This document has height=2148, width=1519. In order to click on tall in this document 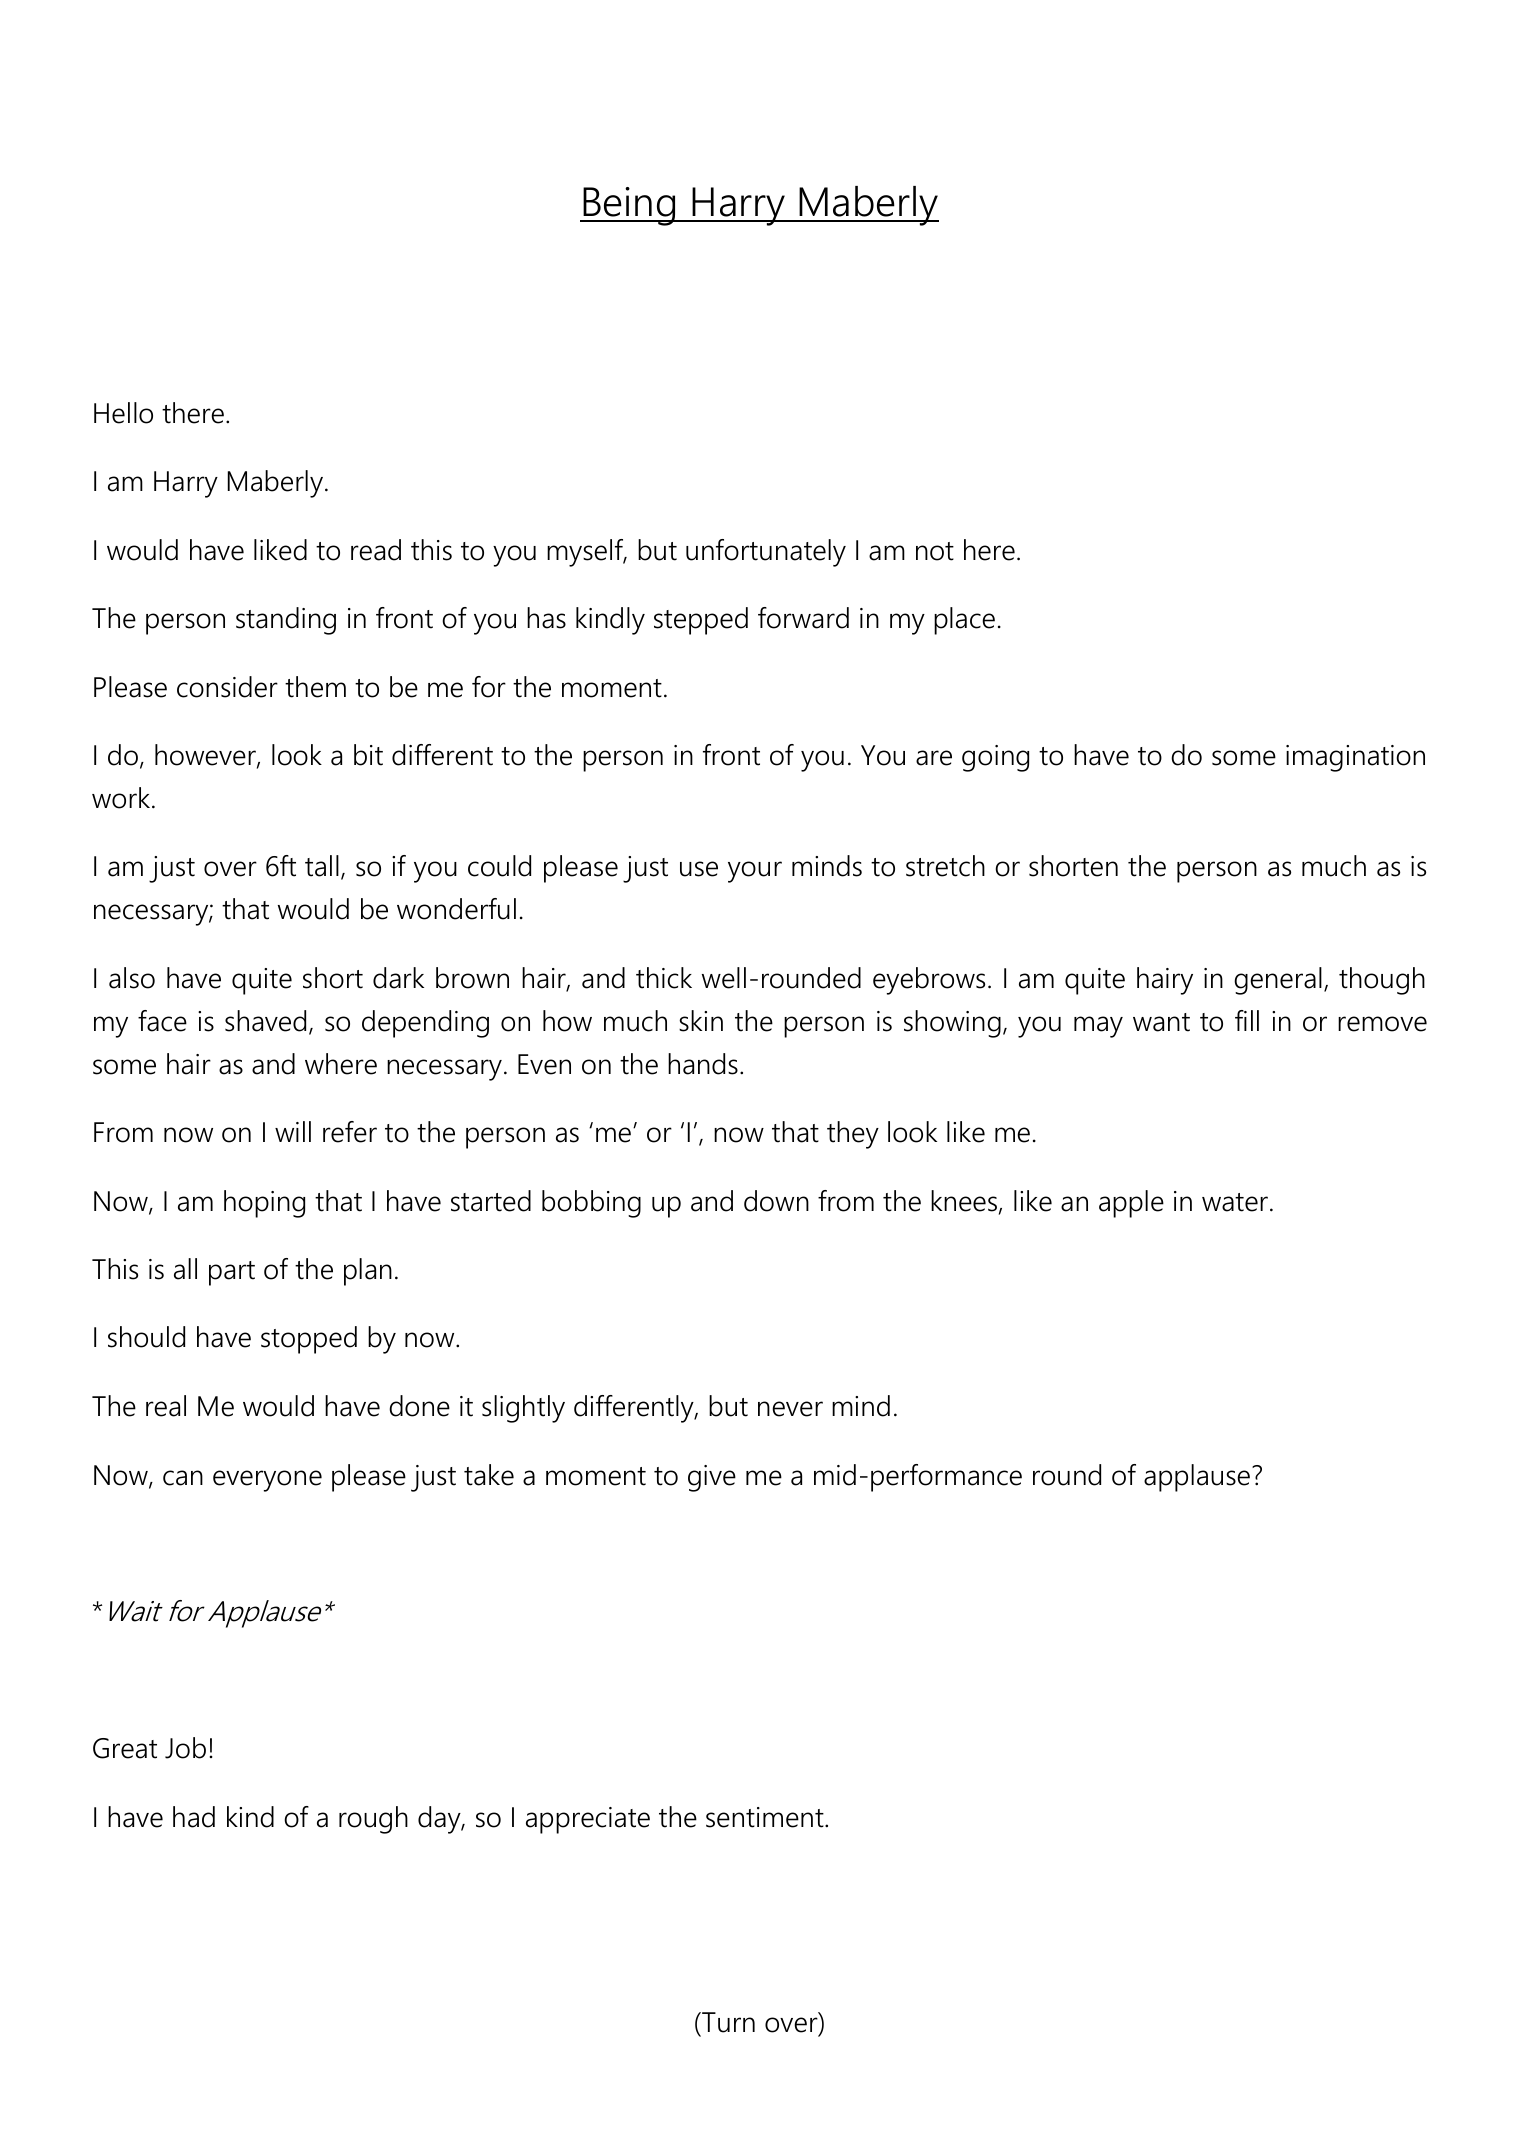, I will do `click(322, 866)`.
